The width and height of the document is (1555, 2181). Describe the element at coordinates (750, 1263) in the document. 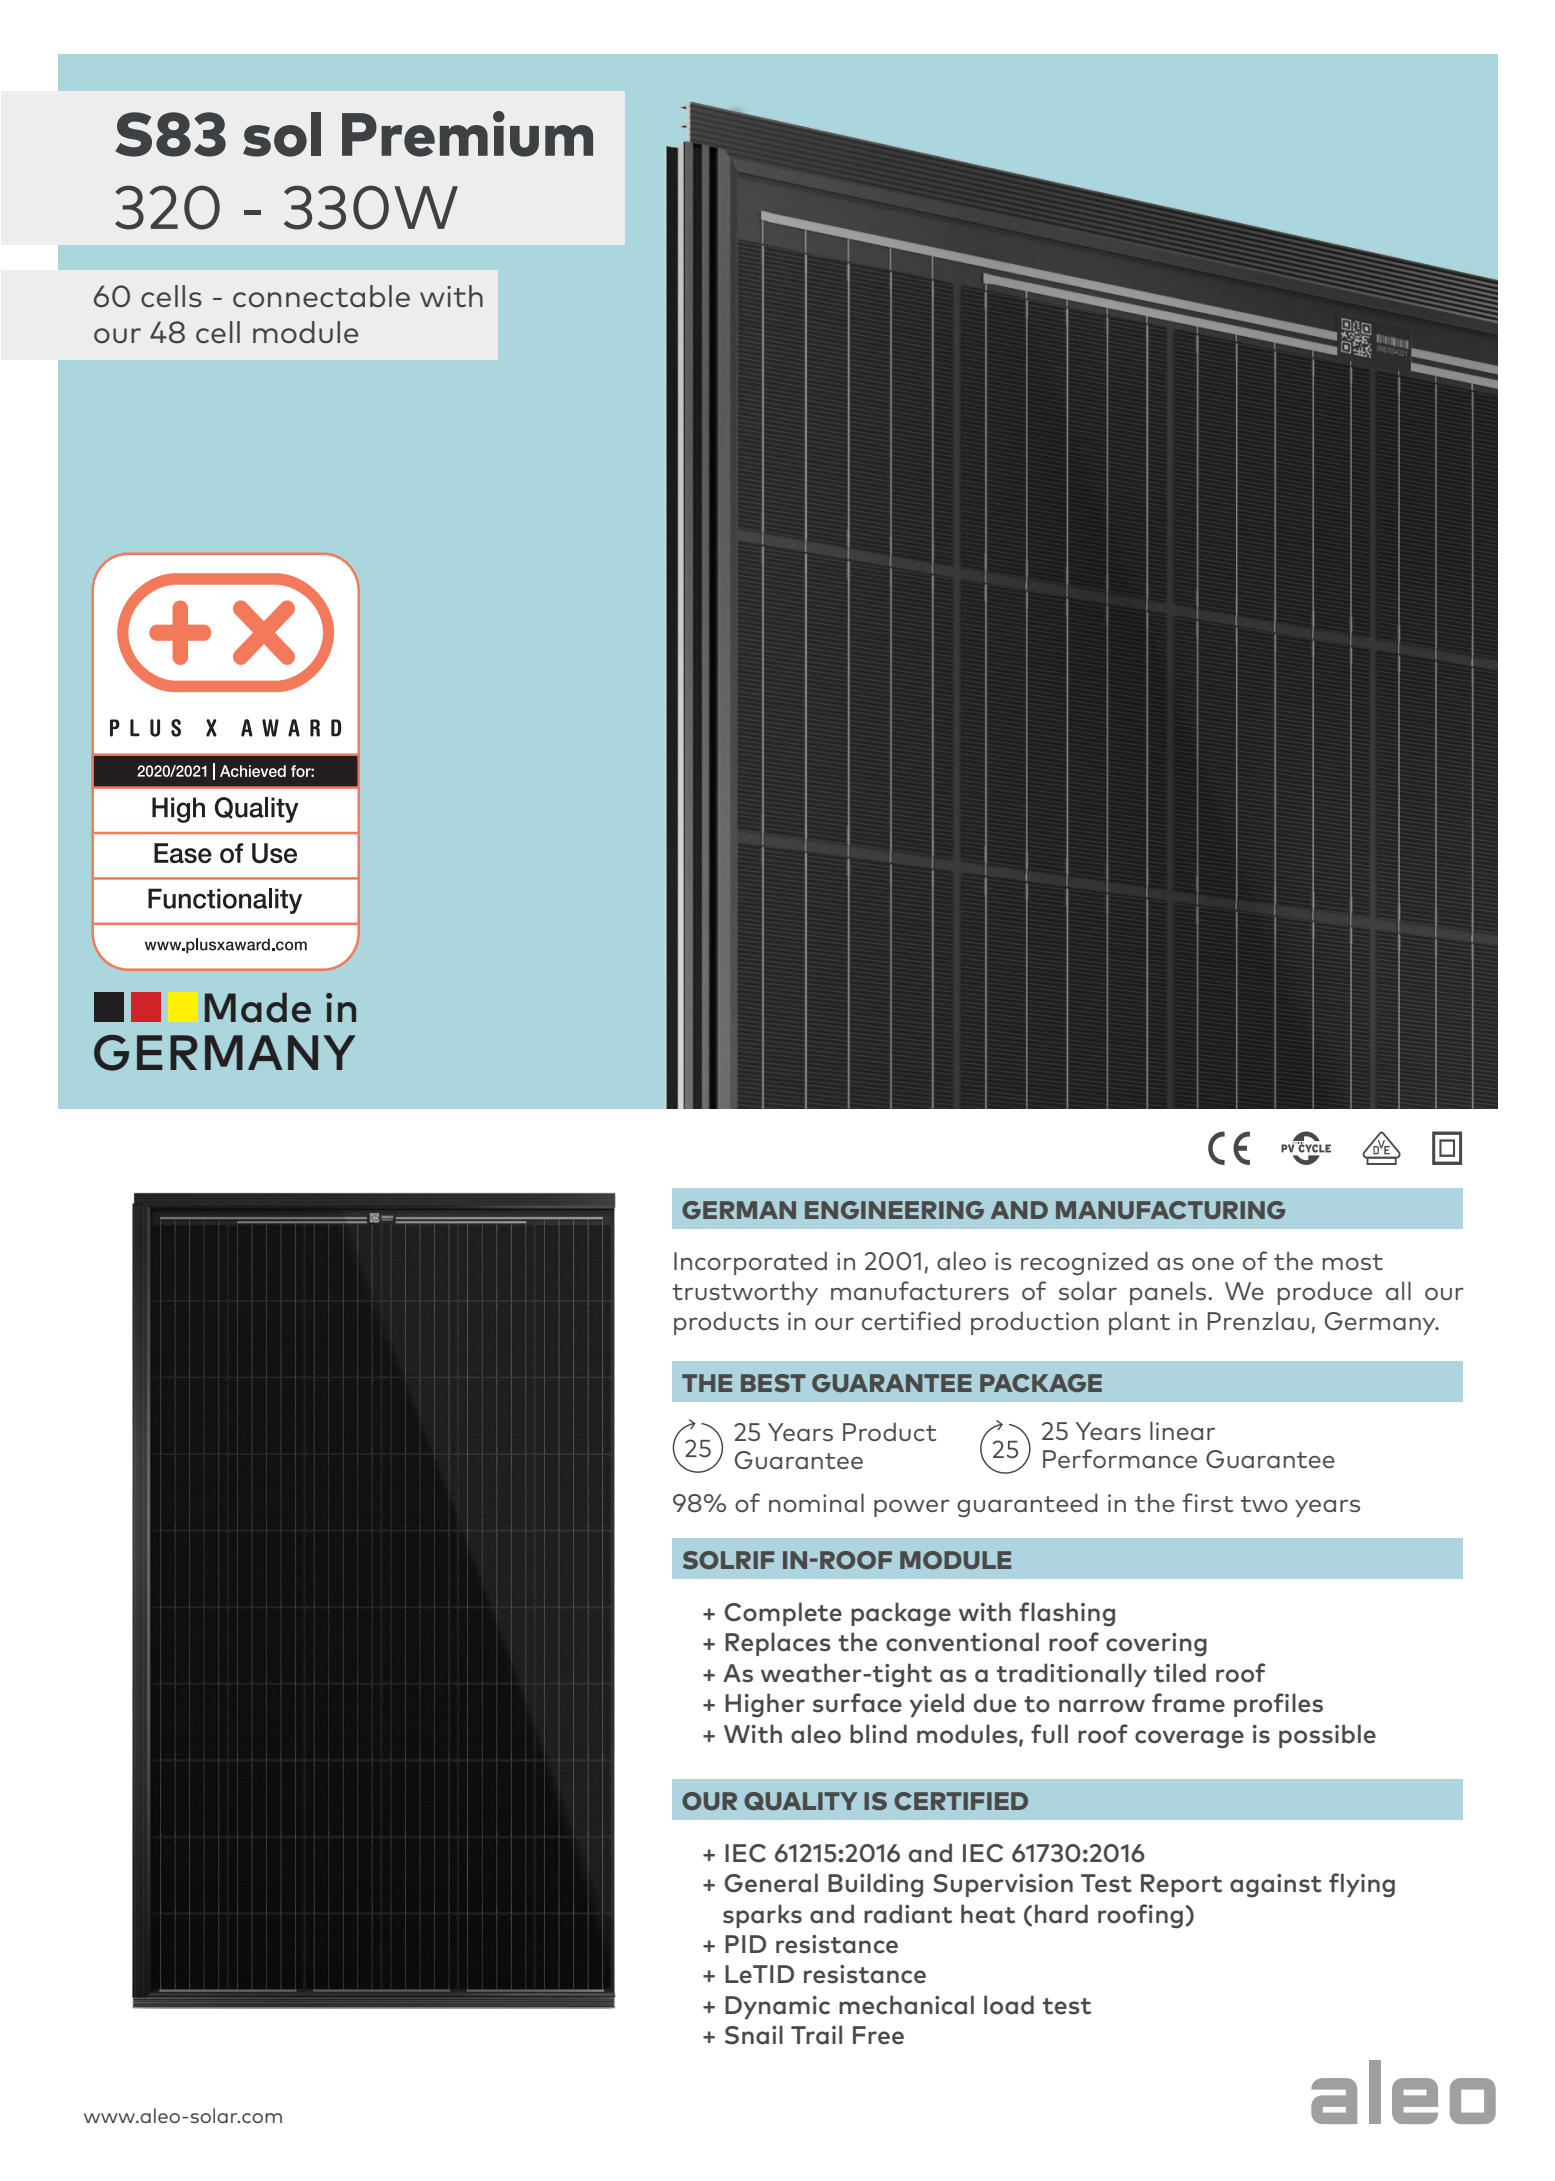

I see `Incorporated` at that location.
